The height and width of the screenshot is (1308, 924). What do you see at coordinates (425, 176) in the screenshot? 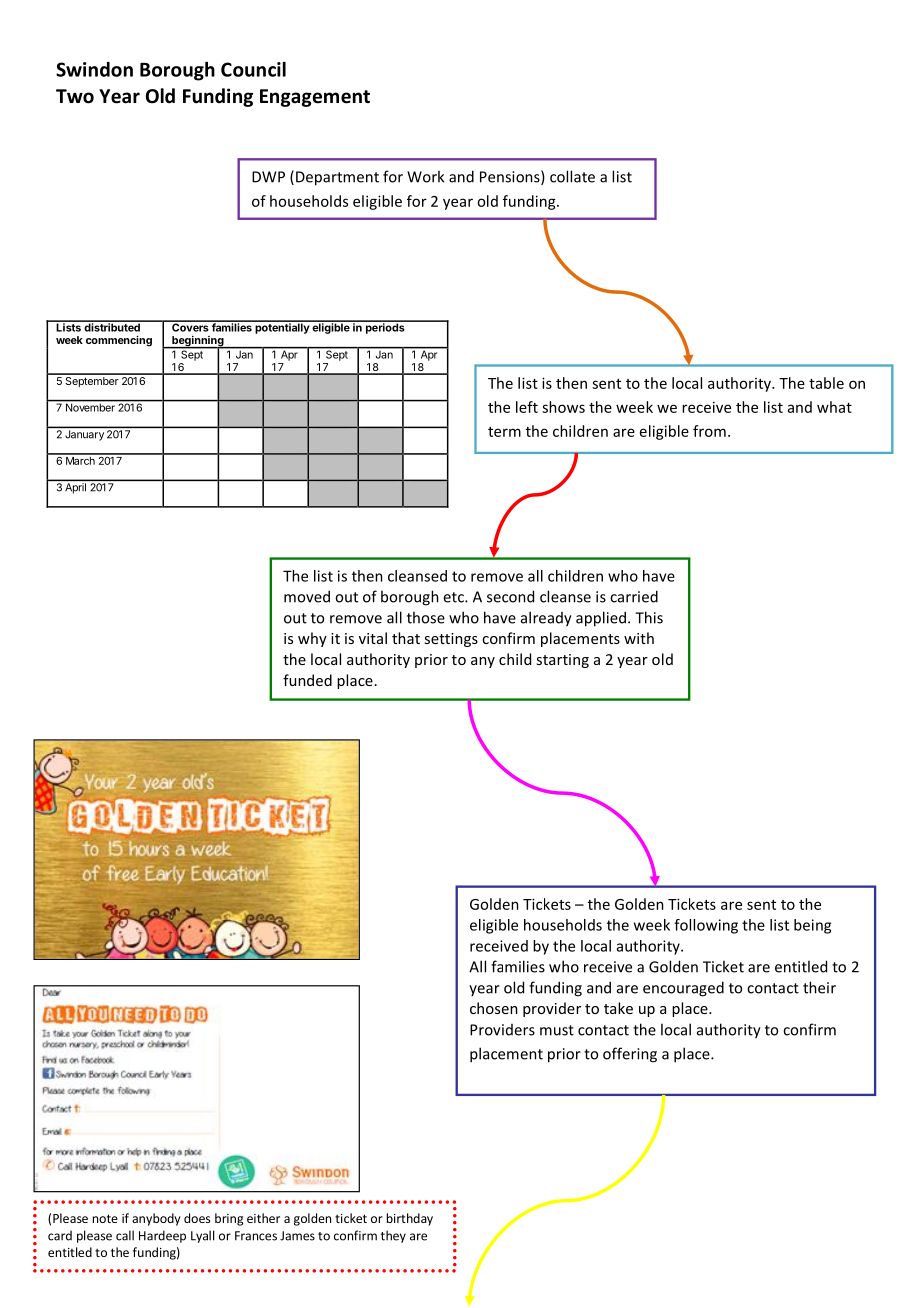
I see `Work` at bounding box center [425, 176].
